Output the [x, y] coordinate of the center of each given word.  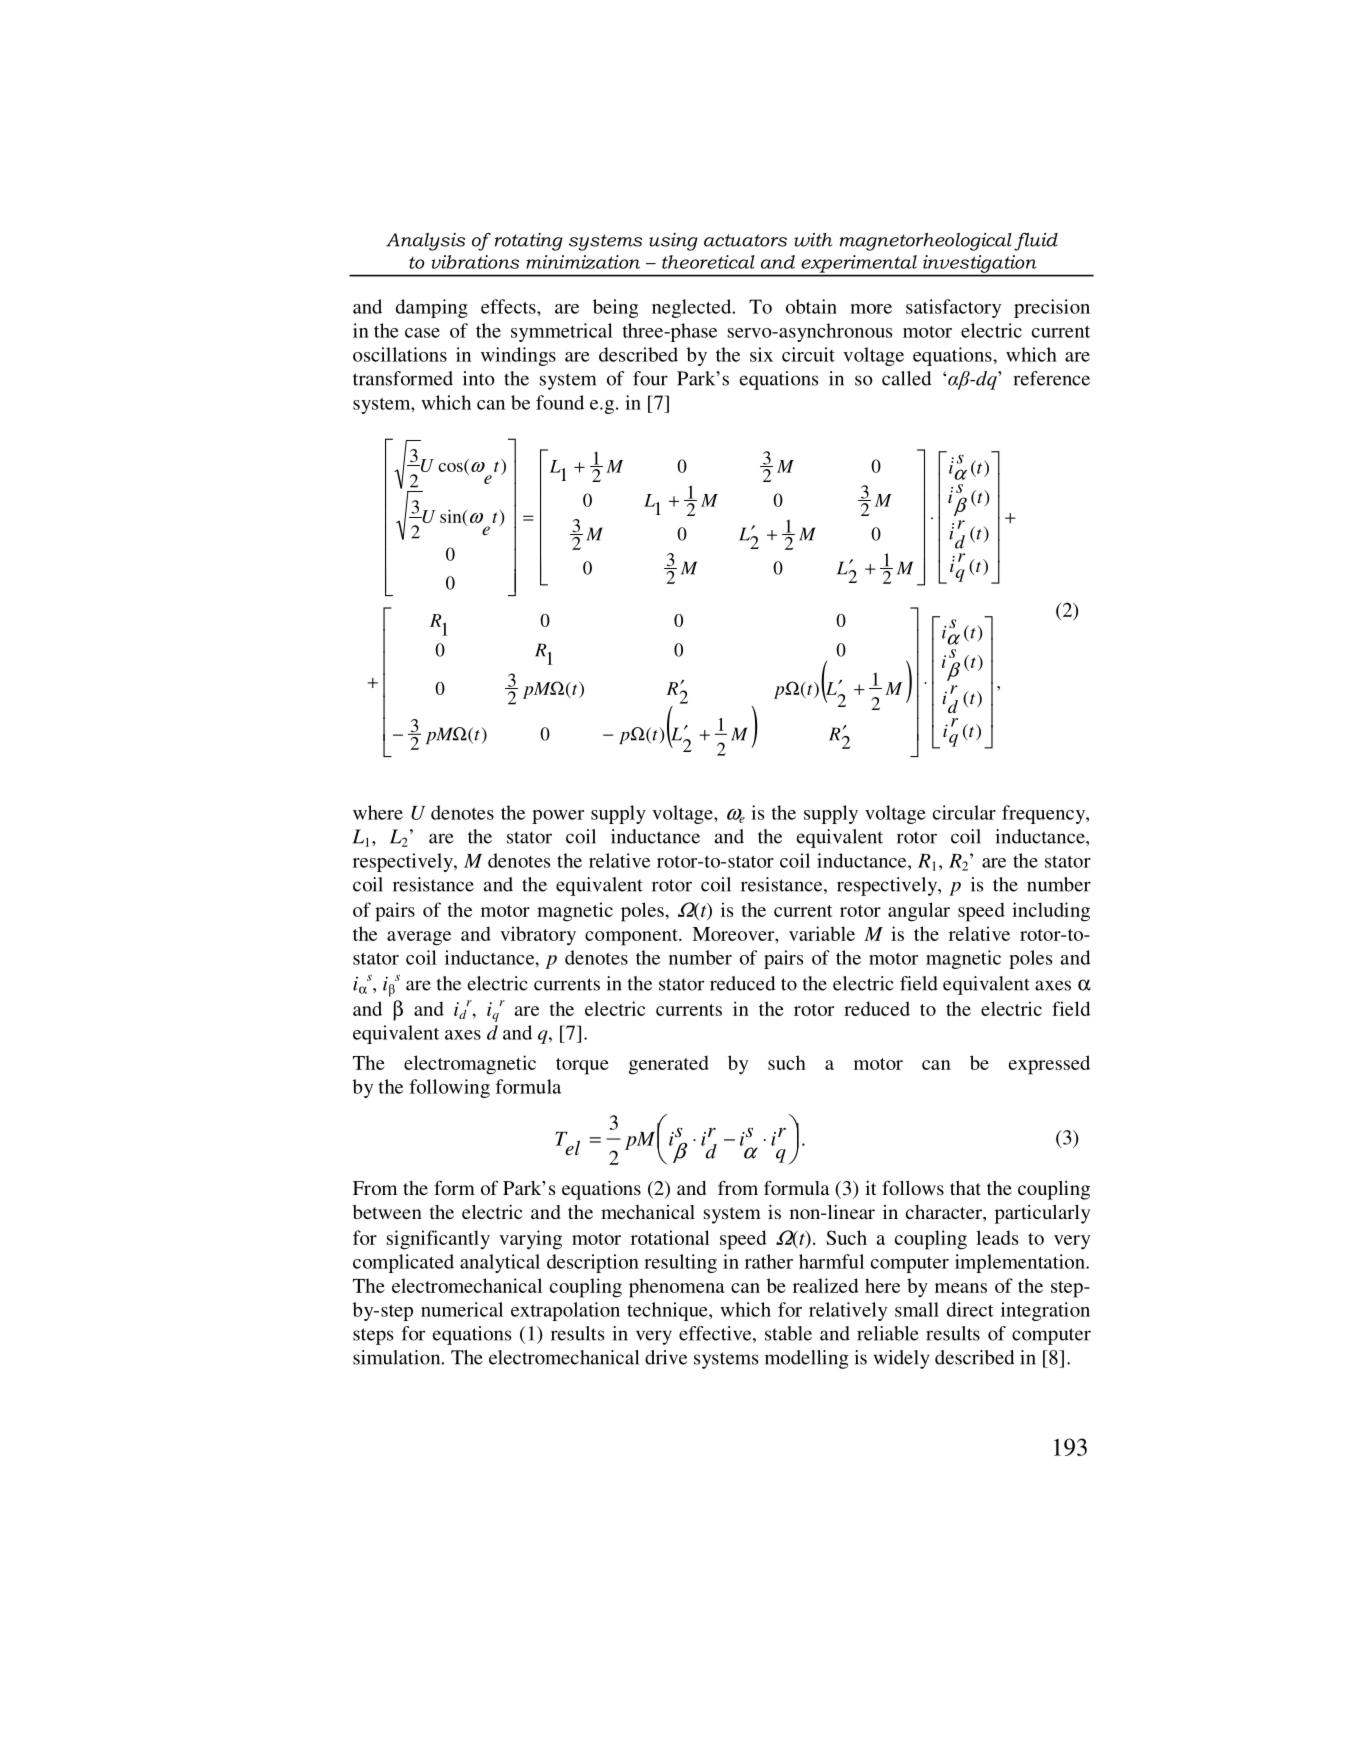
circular [964, 812]
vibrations [475, 262]
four [650, 378]
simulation [398, 1357]
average [419, 938]
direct [970, 1309]
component [632, 937]
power [558, 817]
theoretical [708, 262]
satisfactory [953, 308]
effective [716, 1334]
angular [919, 912]
